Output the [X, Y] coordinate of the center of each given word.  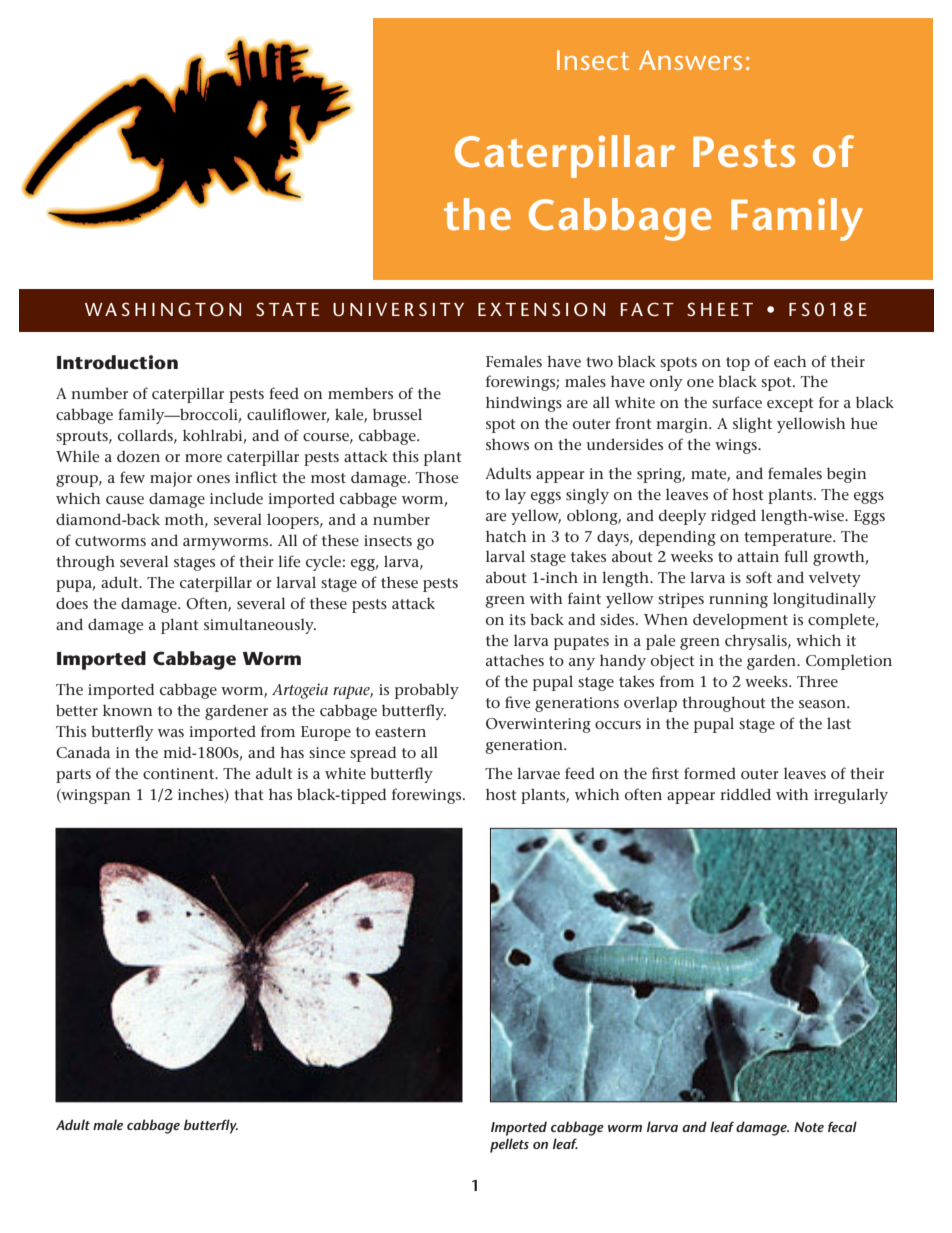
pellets [509, 1145]
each [790, 361]
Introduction [117, 362]
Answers [690, 60]
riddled [745, 794]
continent [180, 773]
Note [809, 1127]
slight [752, 425]
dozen [138, 456]
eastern [400, 732]
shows [507, 444]
